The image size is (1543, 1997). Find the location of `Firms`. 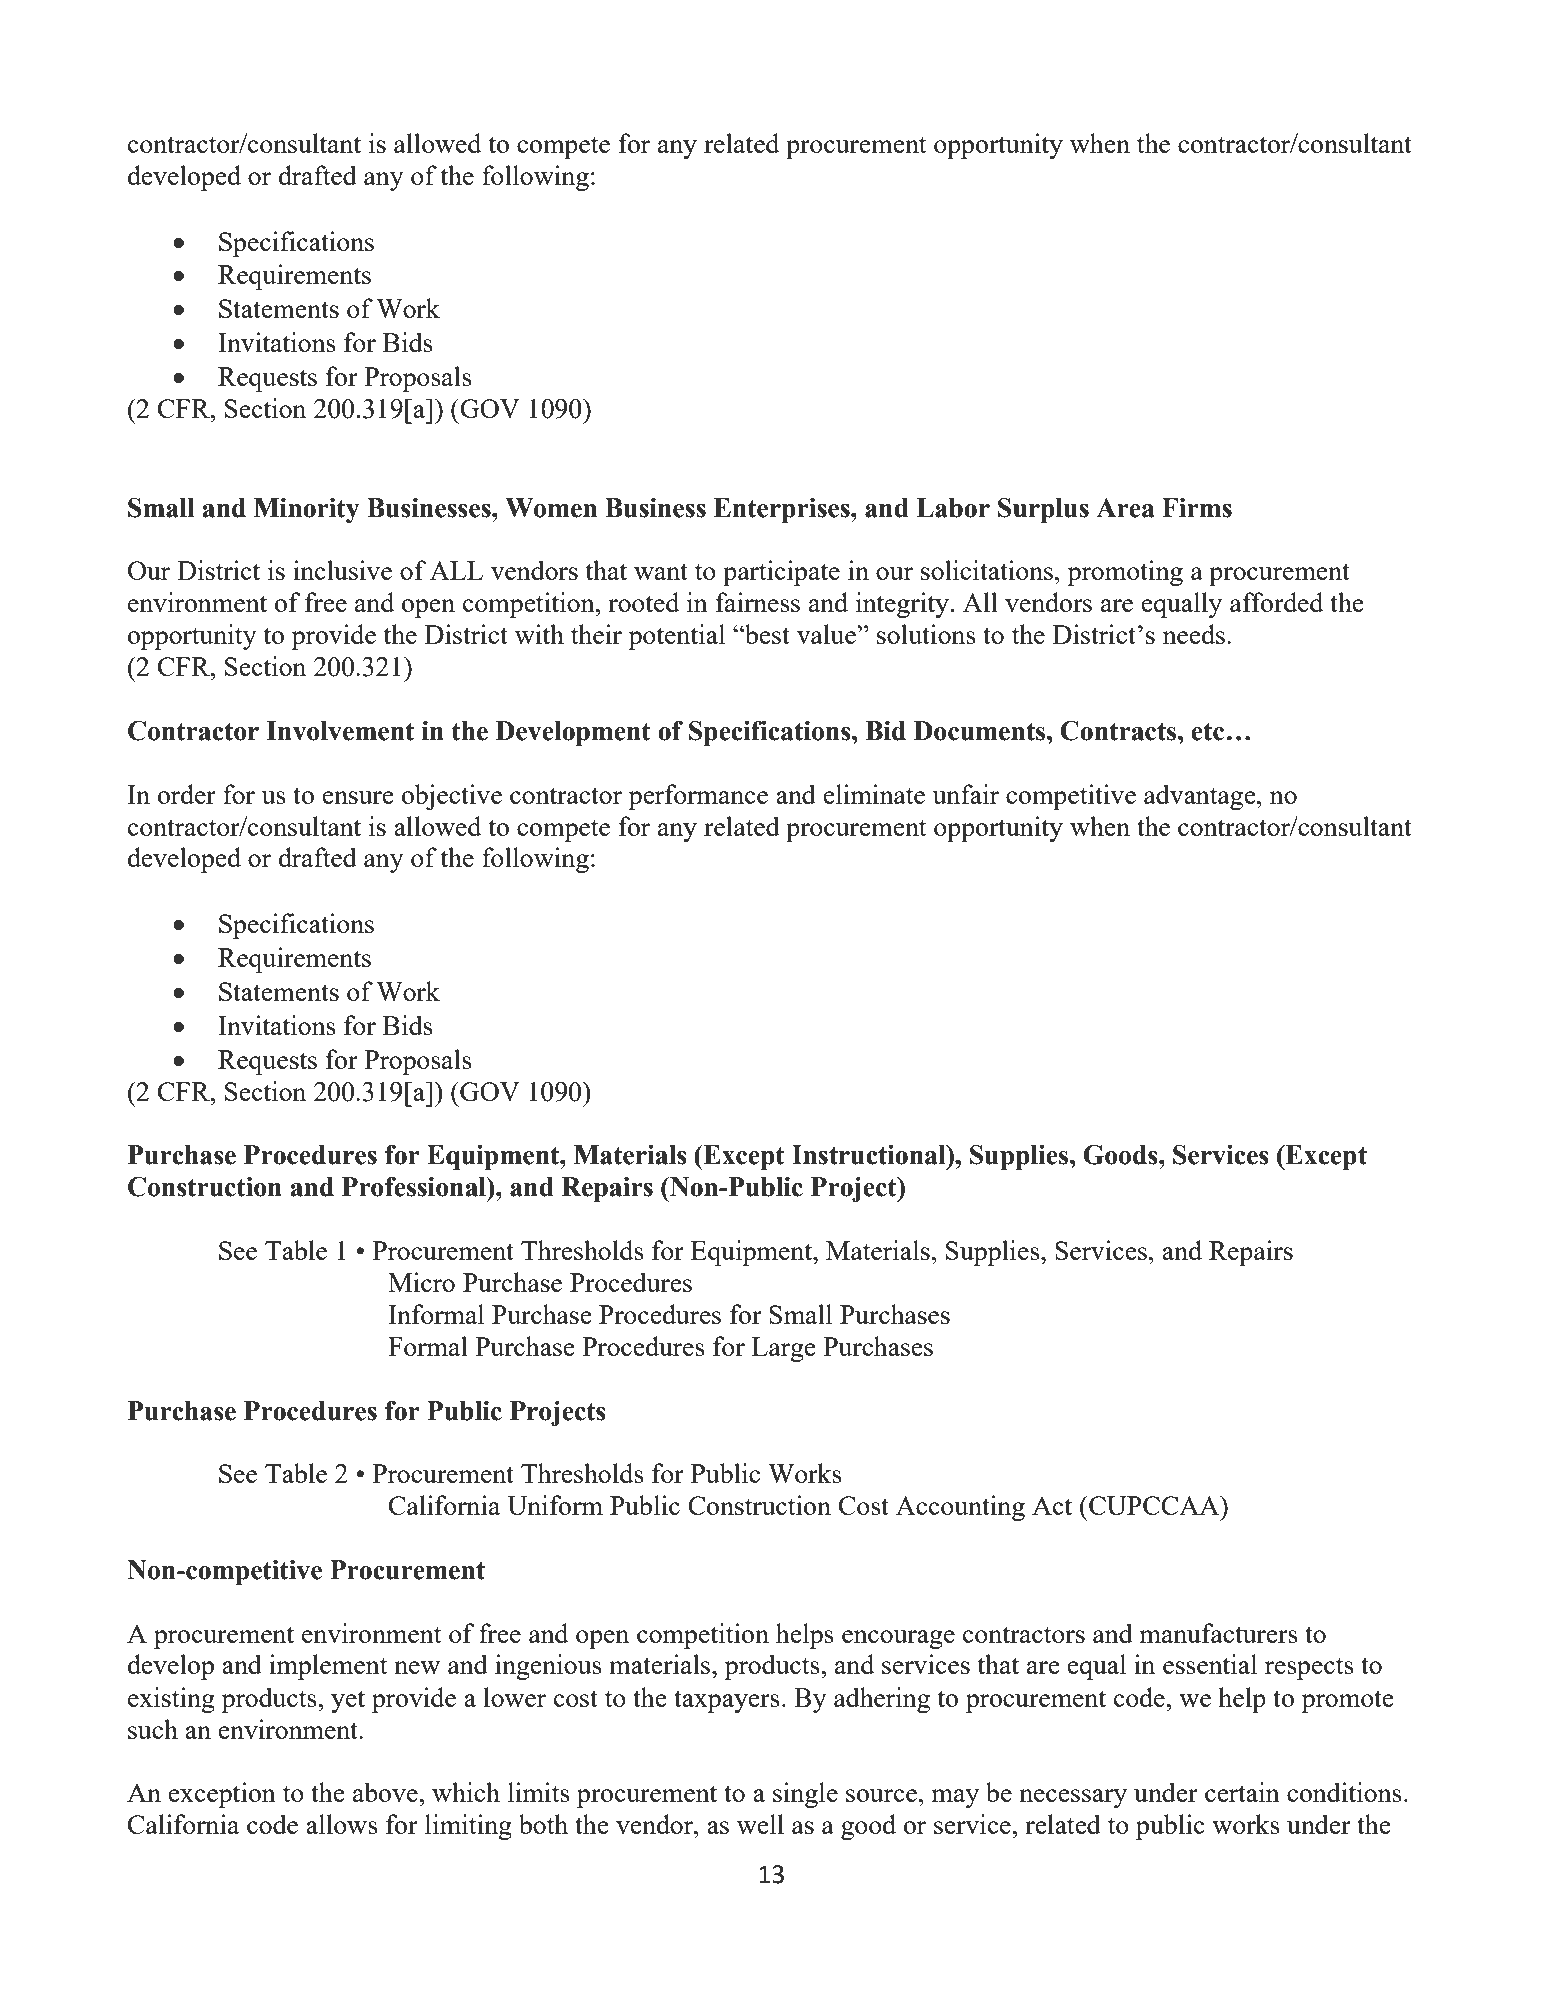

Firms is located at coordinates (1197, 508).
